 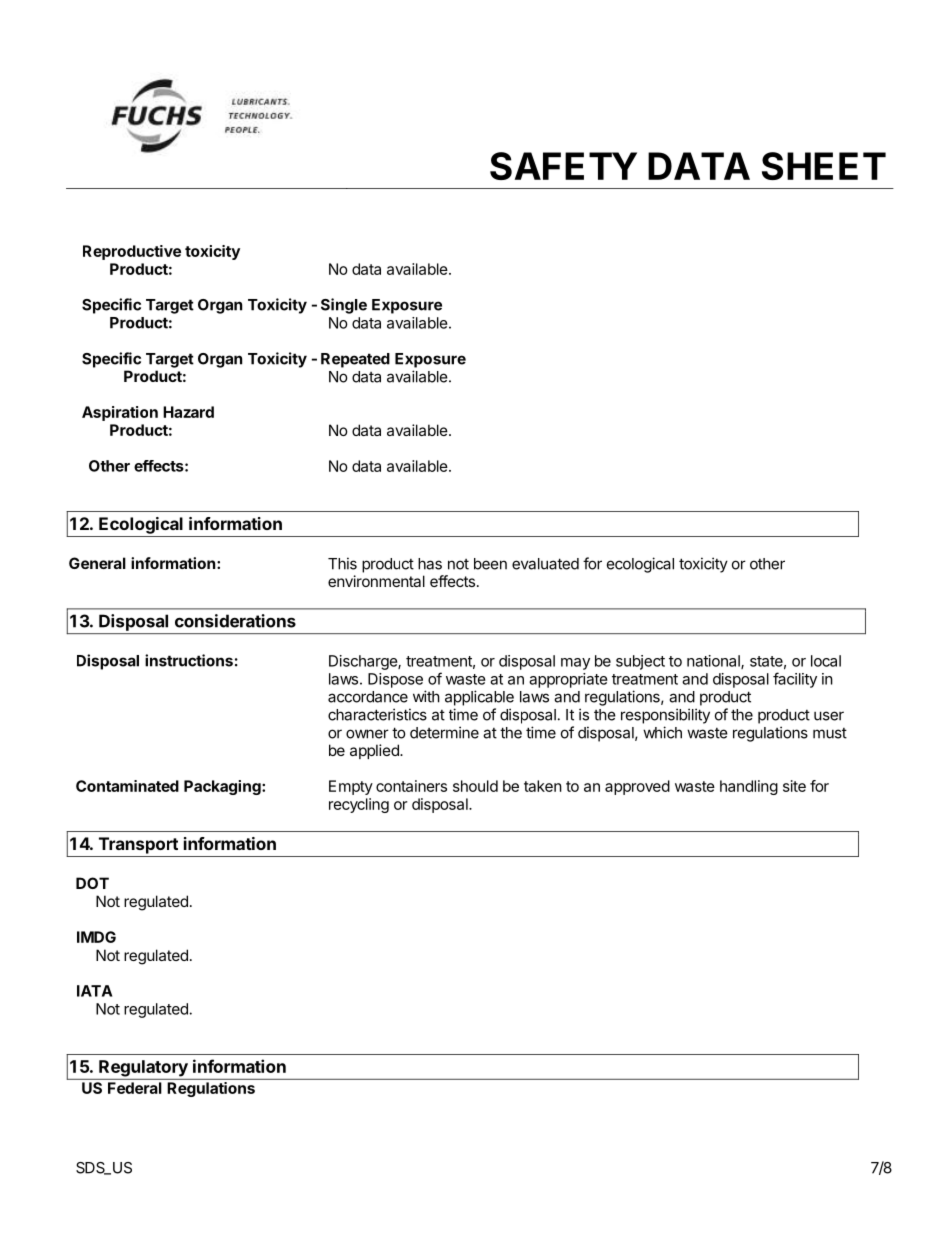 What do you see at coordinates (189, 660) in the page?
I see `instructions` at bounding box center [189, 660].
